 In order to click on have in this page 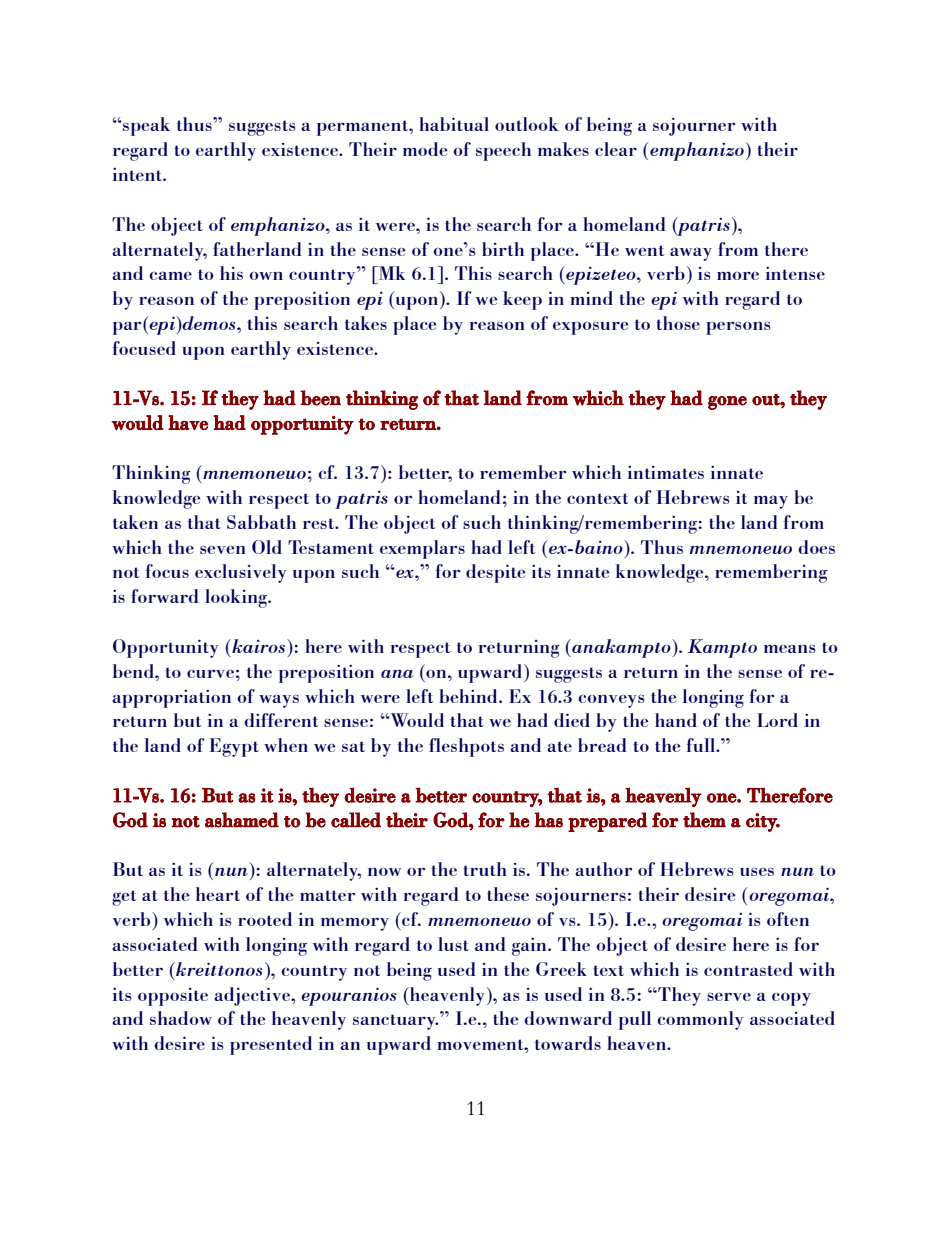, I will do `click(188, 422)`.
